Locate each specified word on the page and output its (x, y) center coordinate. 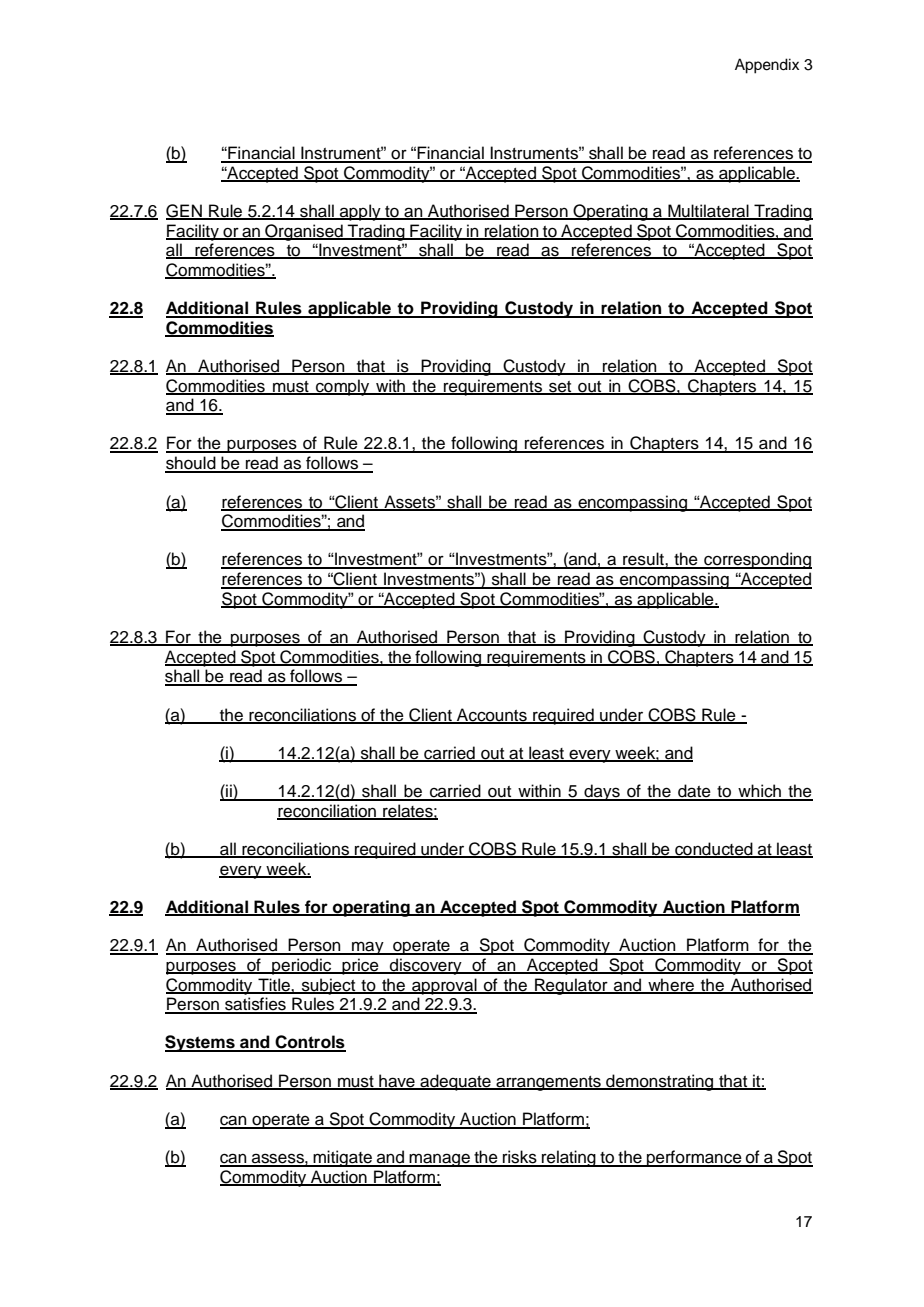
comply (343, 387)
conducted (714, 850)
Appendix (767, 66)
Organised (304, 232)
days (602, 792)
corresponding (757, 560)
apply (360, 212)
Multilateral (708, 212)
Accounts (492, 715)
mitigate (342, 1158)
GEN (185, 212)
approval (444, 986)
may (368, 948)
